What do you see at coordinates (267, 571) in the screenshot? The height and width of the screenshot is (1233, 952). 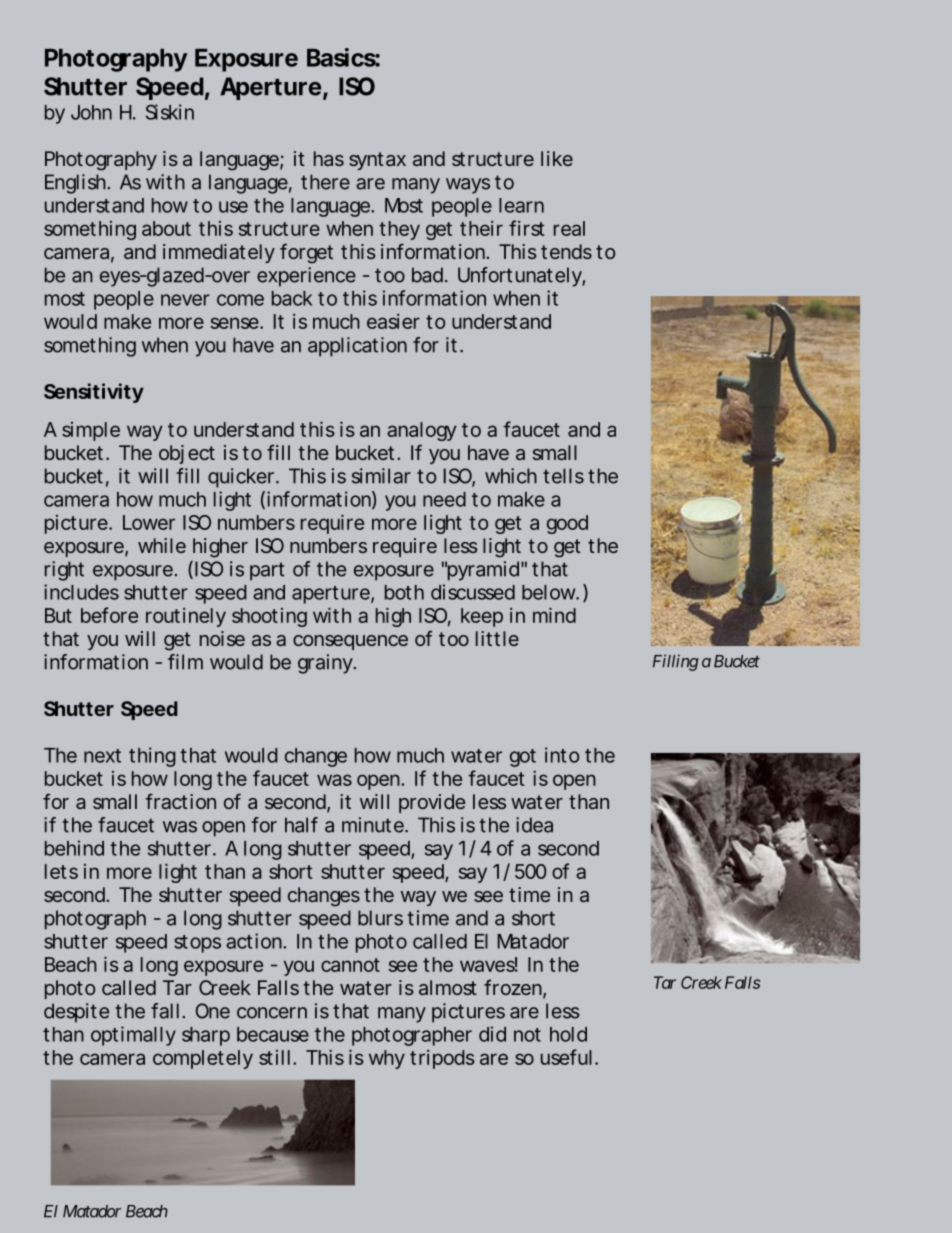 I see `part` at bounding box center [267, 571].
